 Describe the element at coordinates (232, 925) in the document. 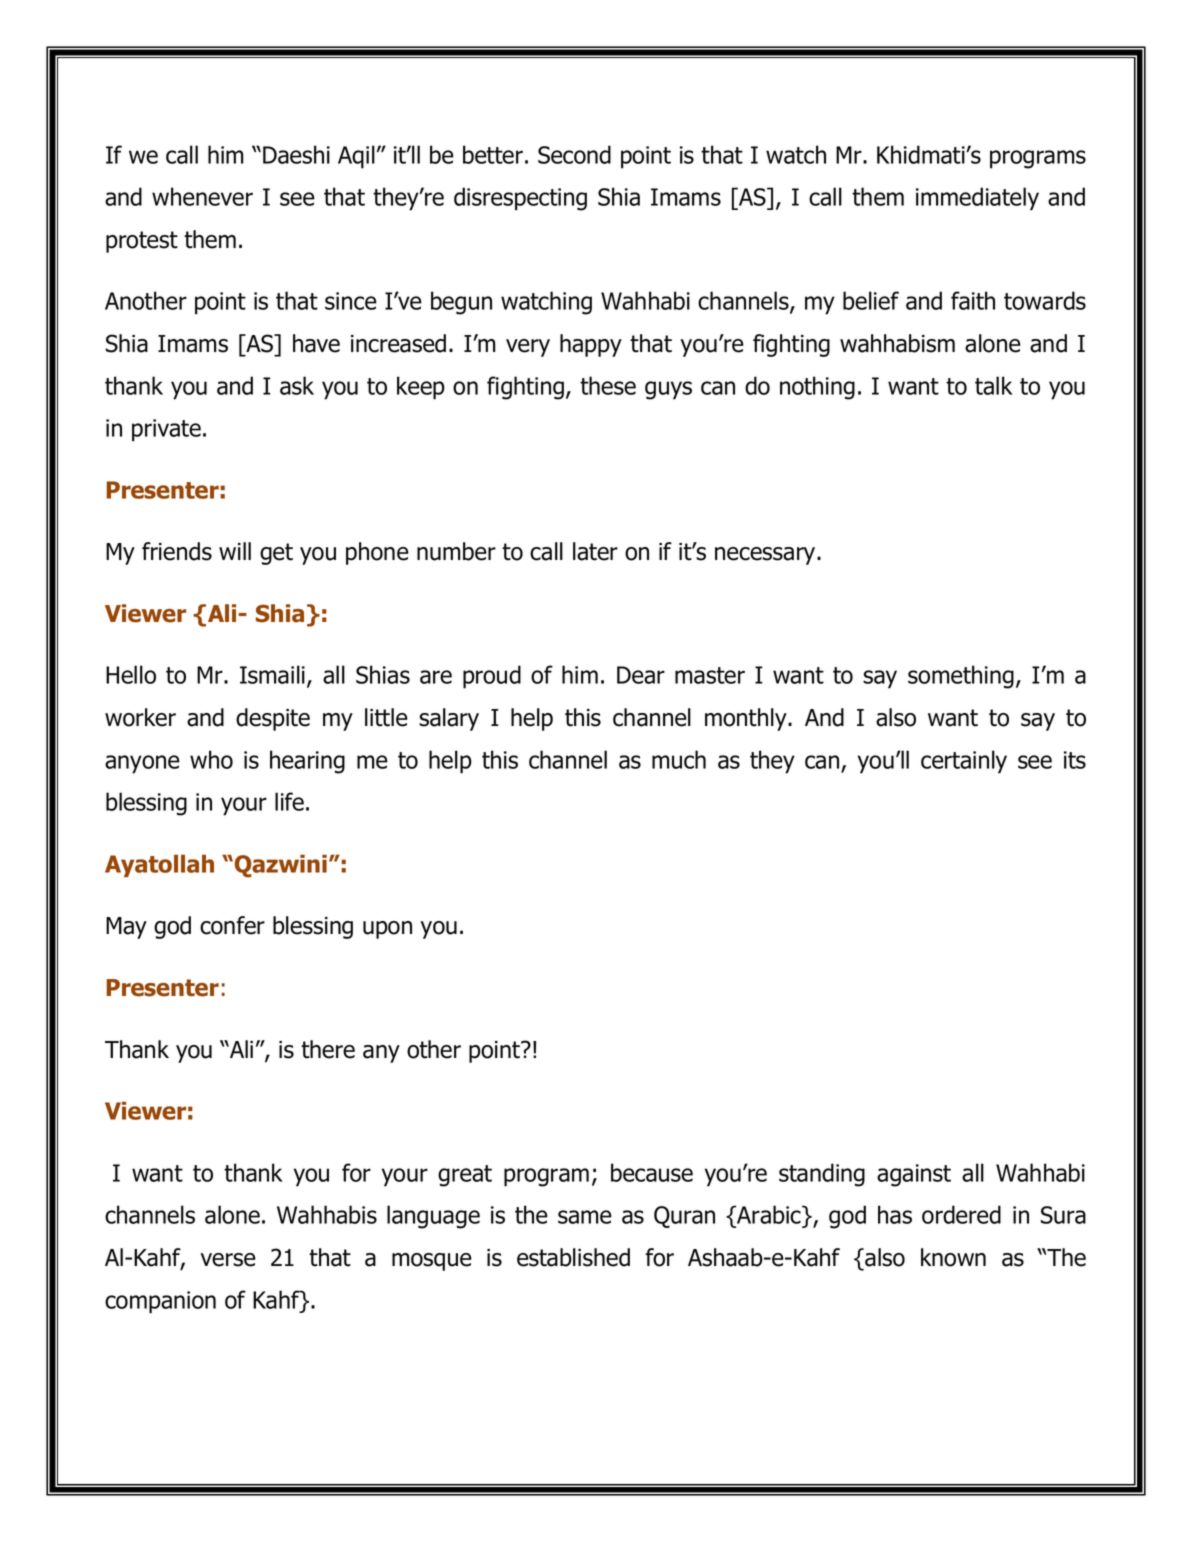

I see `confer` at that location.
